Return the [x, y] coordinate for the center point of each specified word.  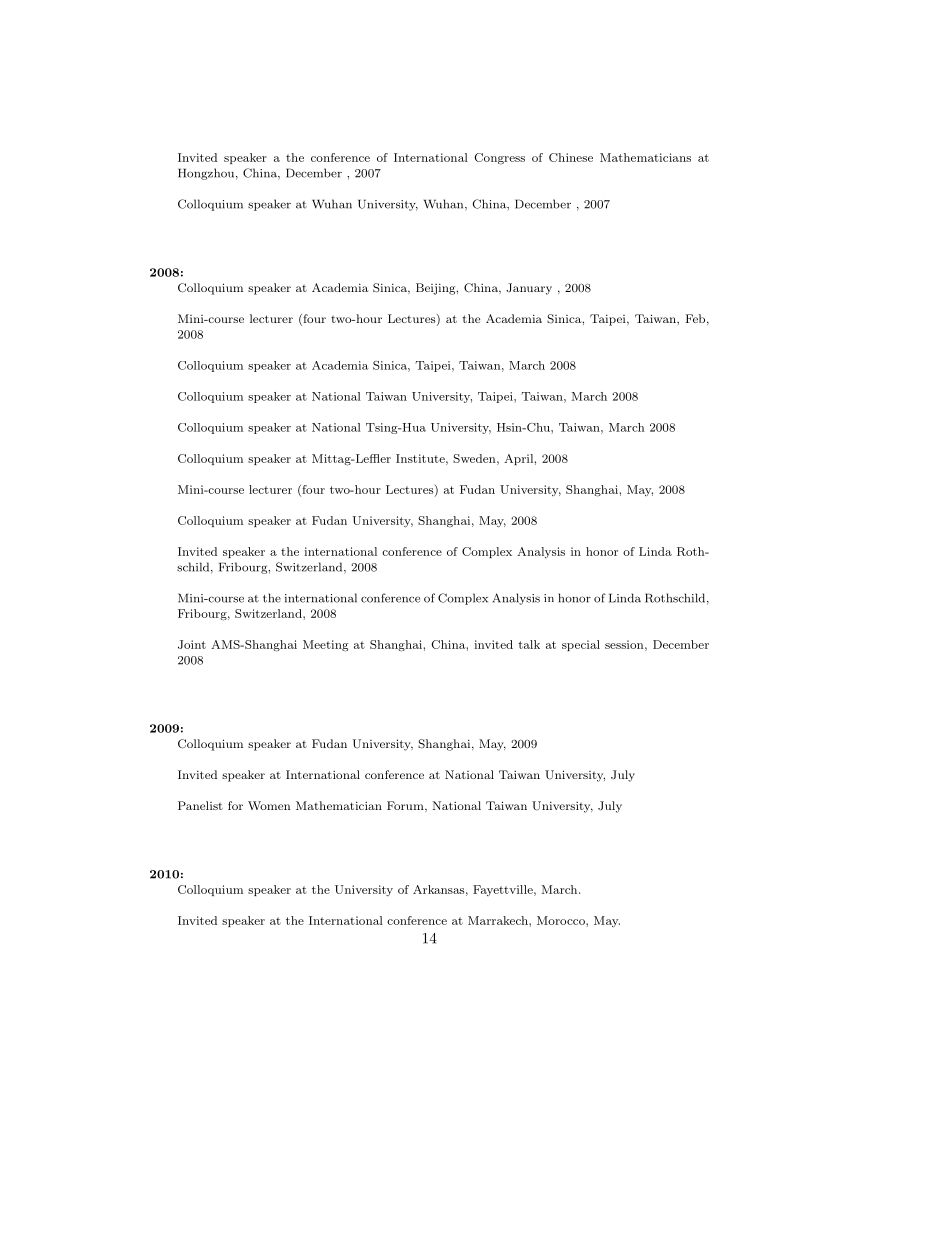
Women [269, 805]
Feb [695, 318]
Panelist [200, 805]
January [529, 289]
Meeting [325, 646]
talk [529, 644]
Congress [499, 159]
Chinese [571, 157]
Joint [192, 644]
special [581, 645]
